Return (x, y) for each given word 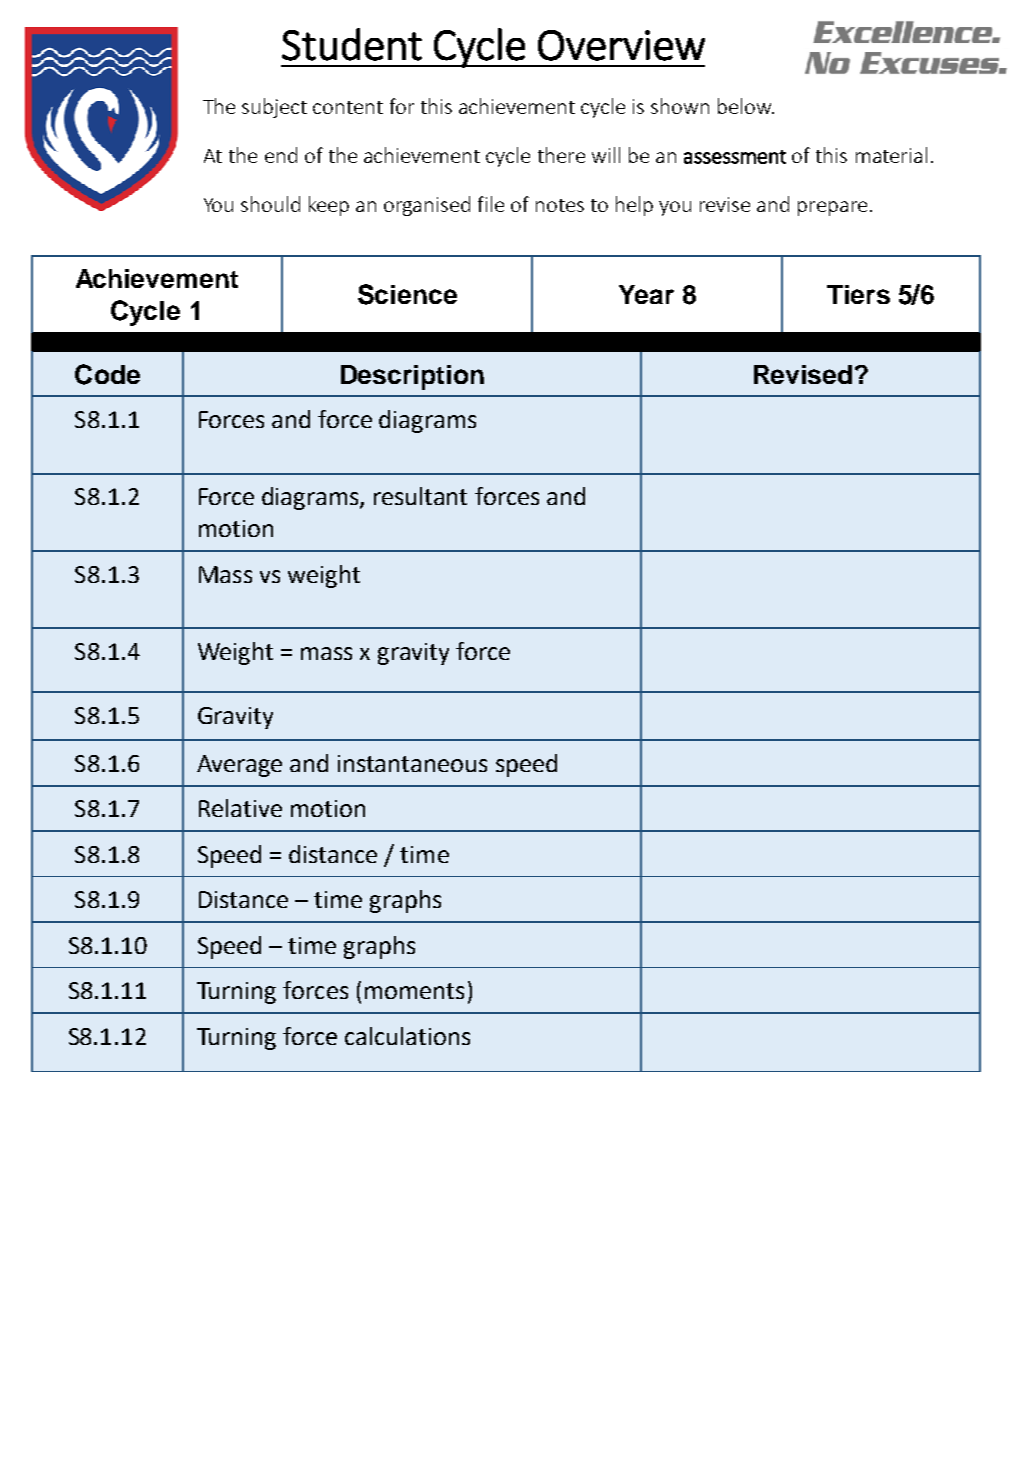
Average (239, 766)
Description (412, 377)
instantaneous (412, 763)
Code (107, 374)
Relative (240, 808)
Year (646, 294)
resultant (420, 496)
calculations (407, 1036)
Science (407, 294)
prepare (832, 208)
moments (414, 991)
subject (274, 108)
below (745, 106)
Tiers (858, 294)
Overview (621, 45)
